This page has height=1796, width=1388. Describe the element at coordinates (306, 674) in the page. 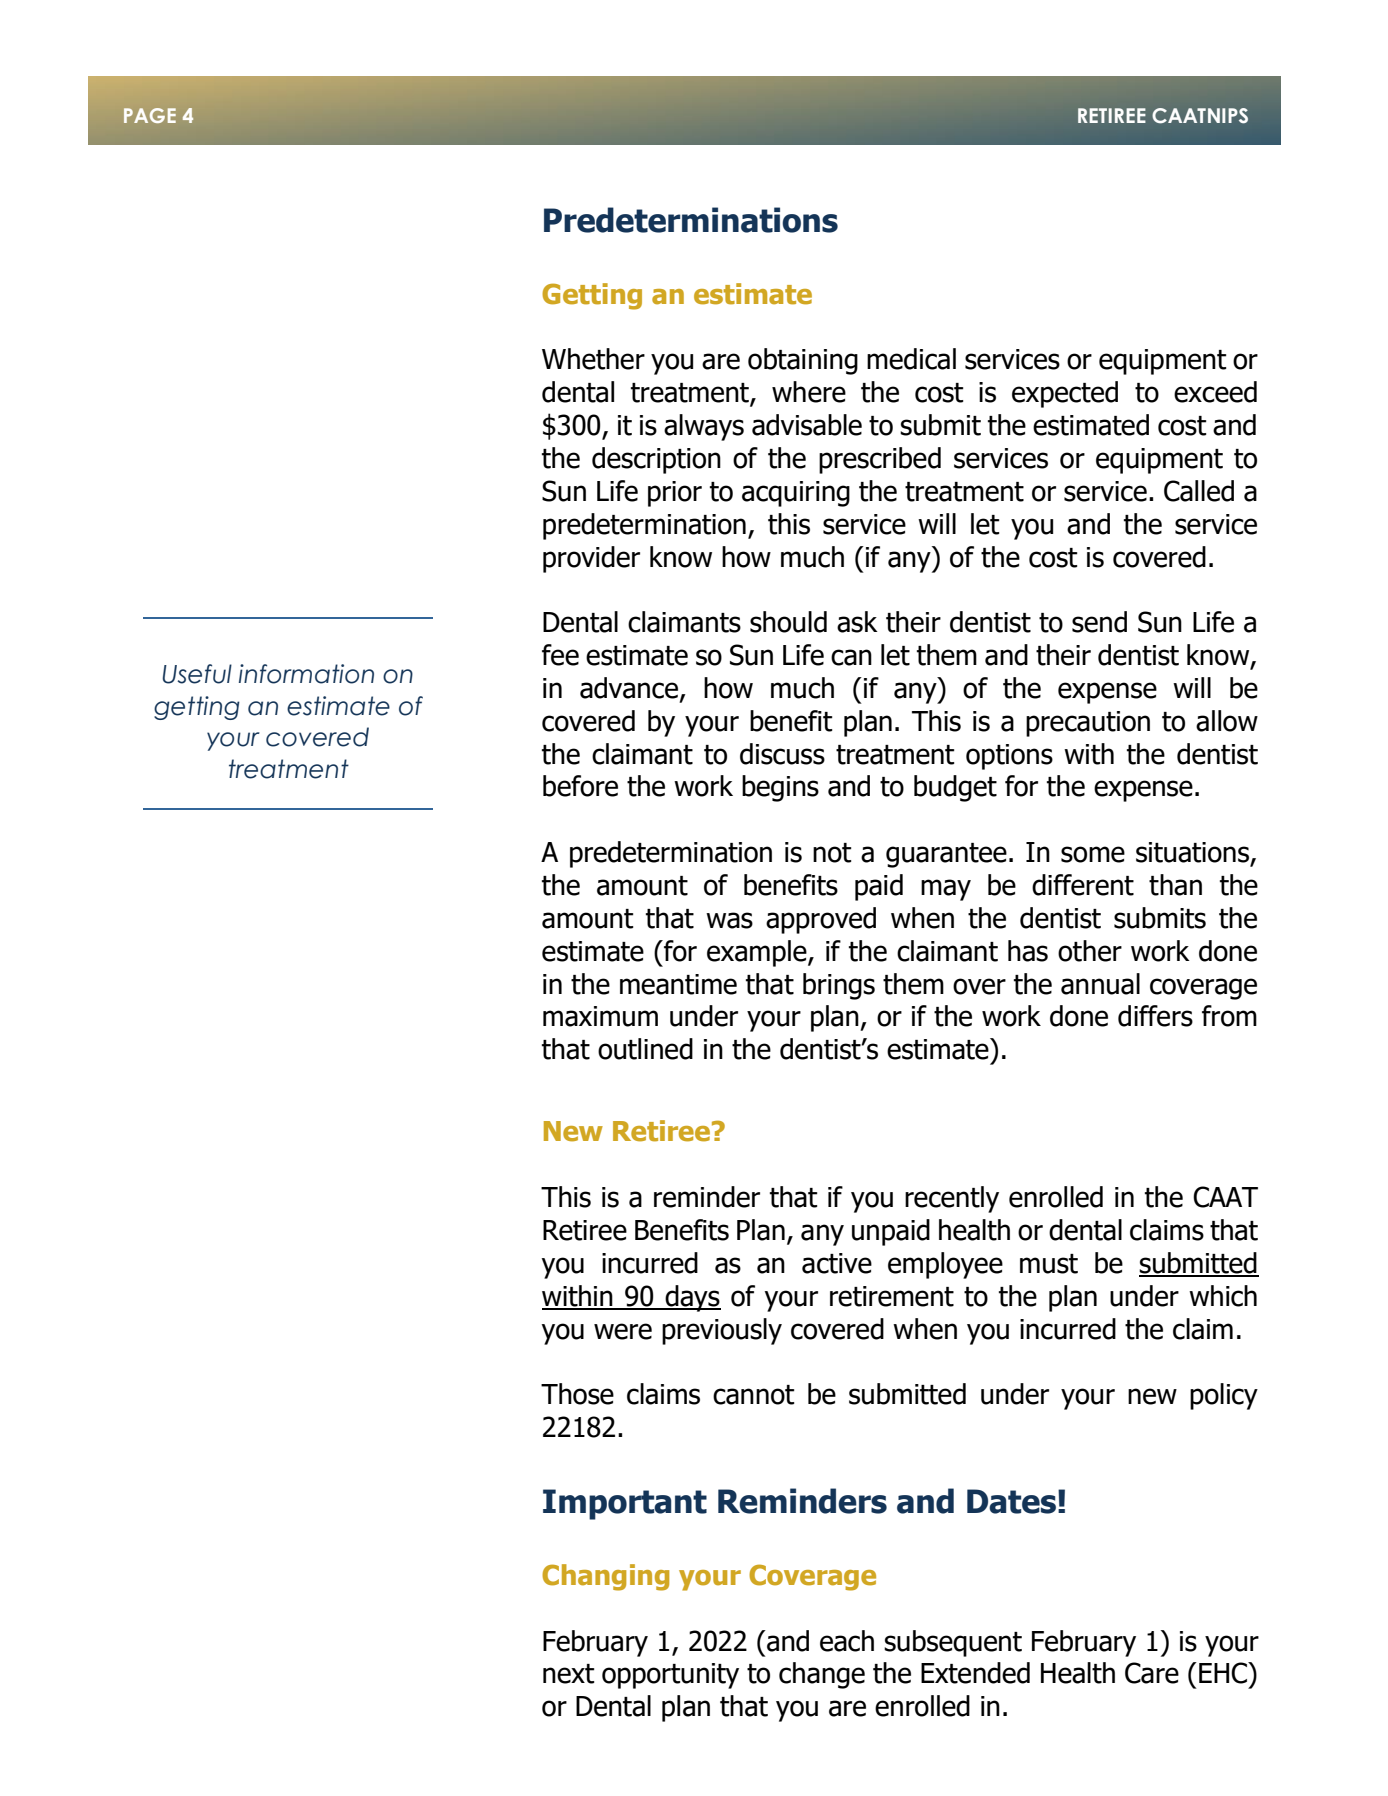

I see `information` at that location.
